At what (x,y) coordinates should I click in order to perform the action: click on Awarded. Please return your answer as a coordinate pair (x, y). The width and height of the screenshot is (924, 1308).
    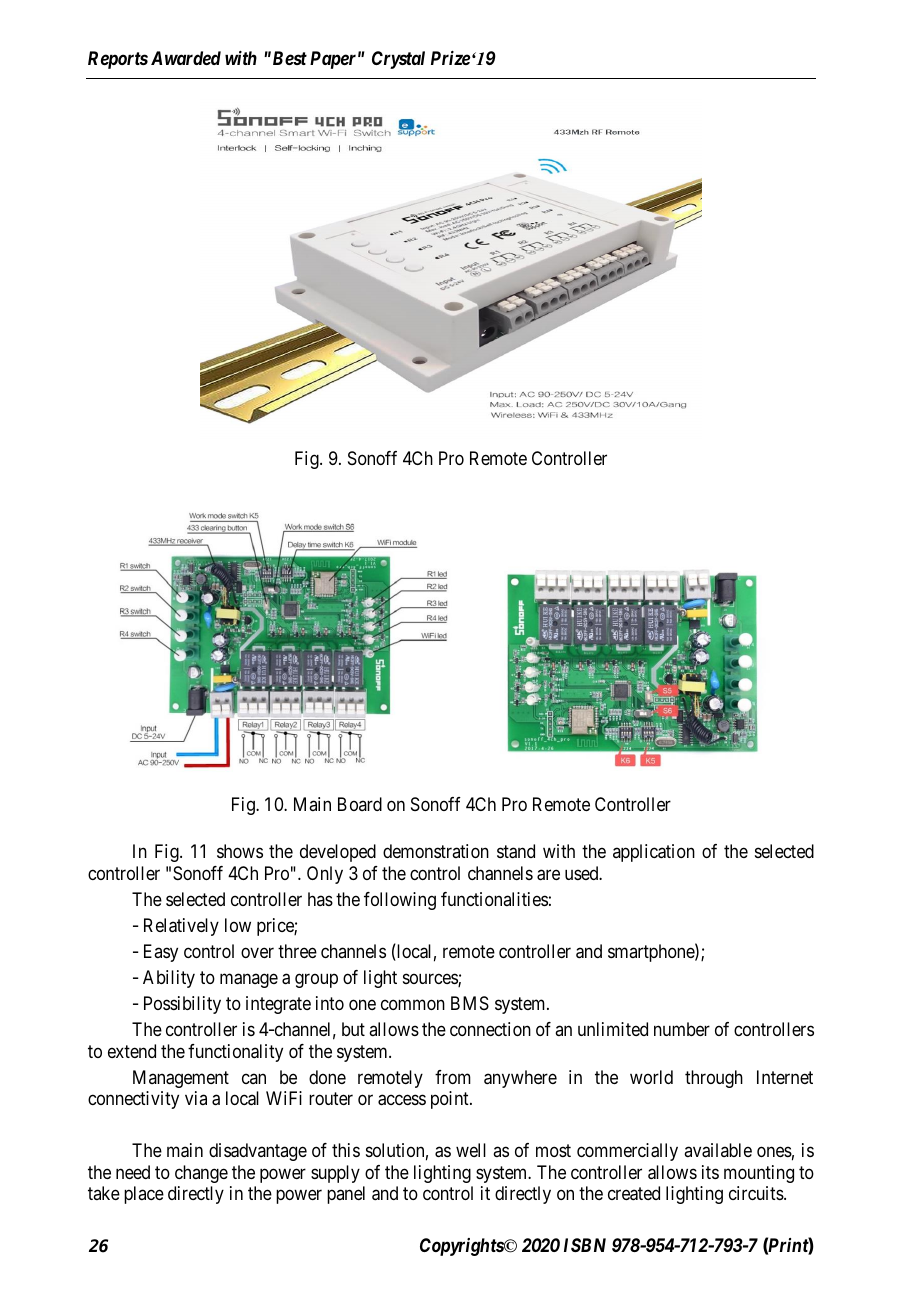
    Looking at the image, I should click on (186, 58).
